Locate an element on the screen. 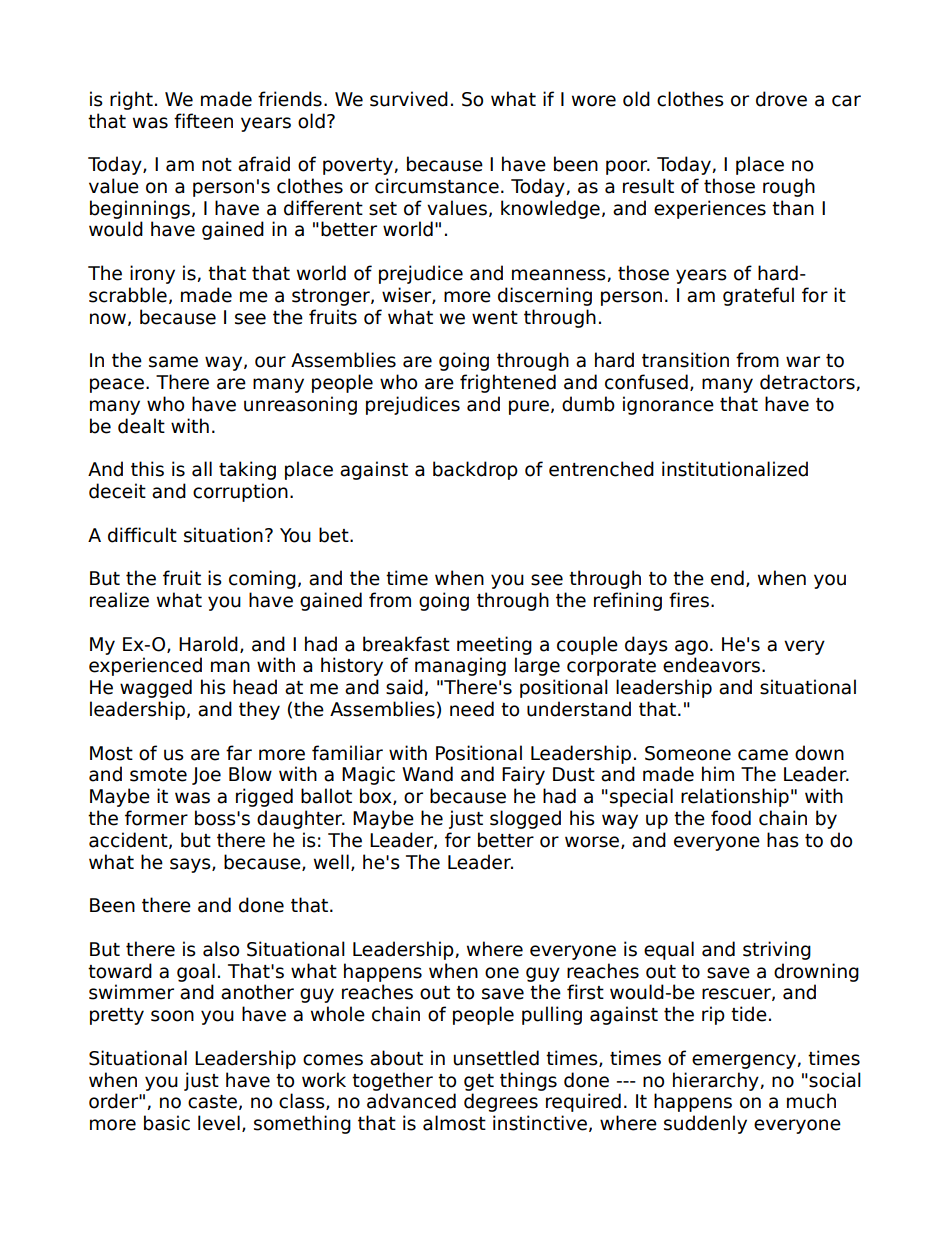  Fairy is located at coordinates (523, 775).
